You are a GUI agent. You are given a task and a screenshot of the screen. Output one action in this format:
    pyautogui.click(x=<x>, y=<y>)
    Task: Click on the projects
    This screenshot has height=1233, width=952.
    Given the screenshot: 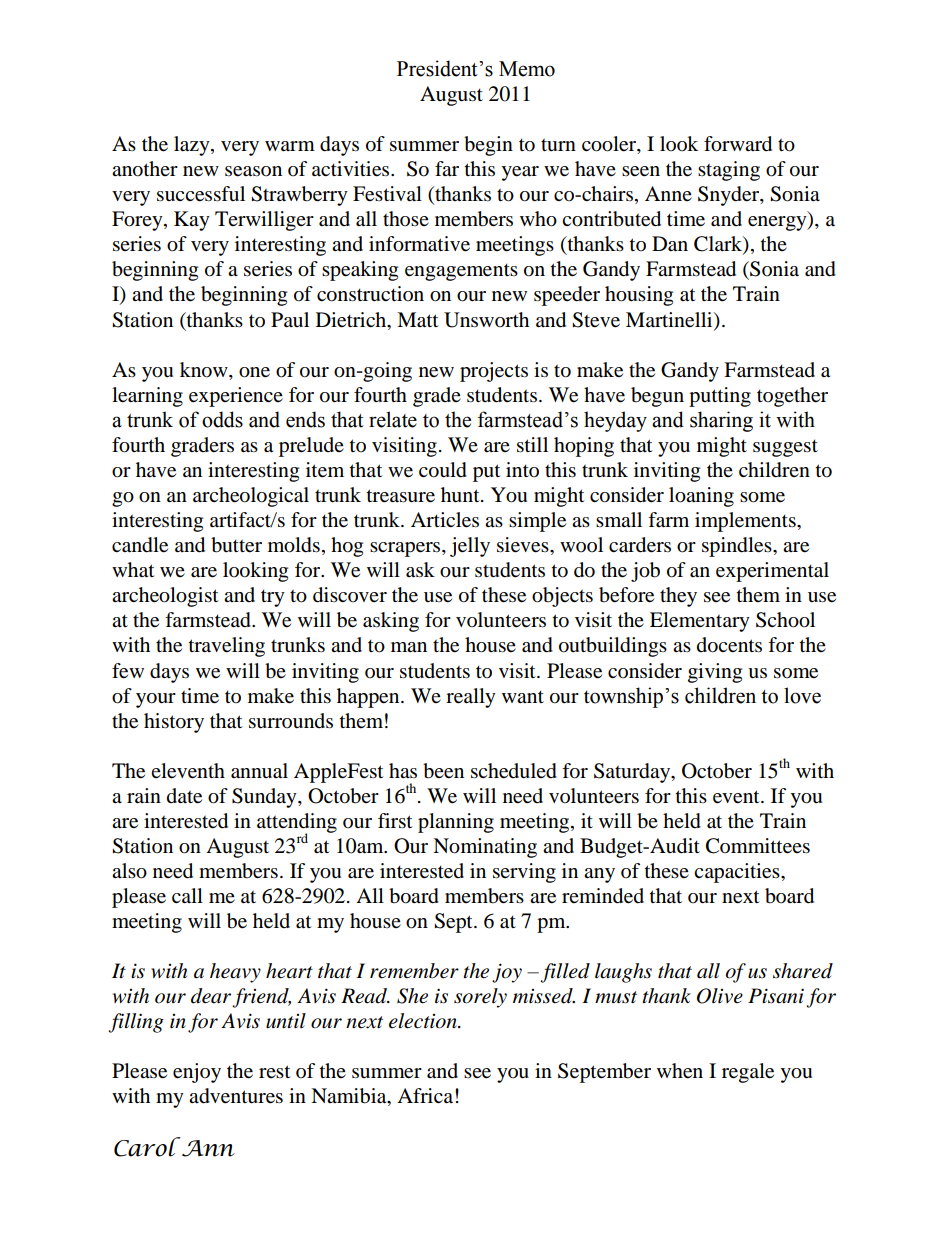 What is the action you would take?
    pyautogui.click(x=494, y=372)
